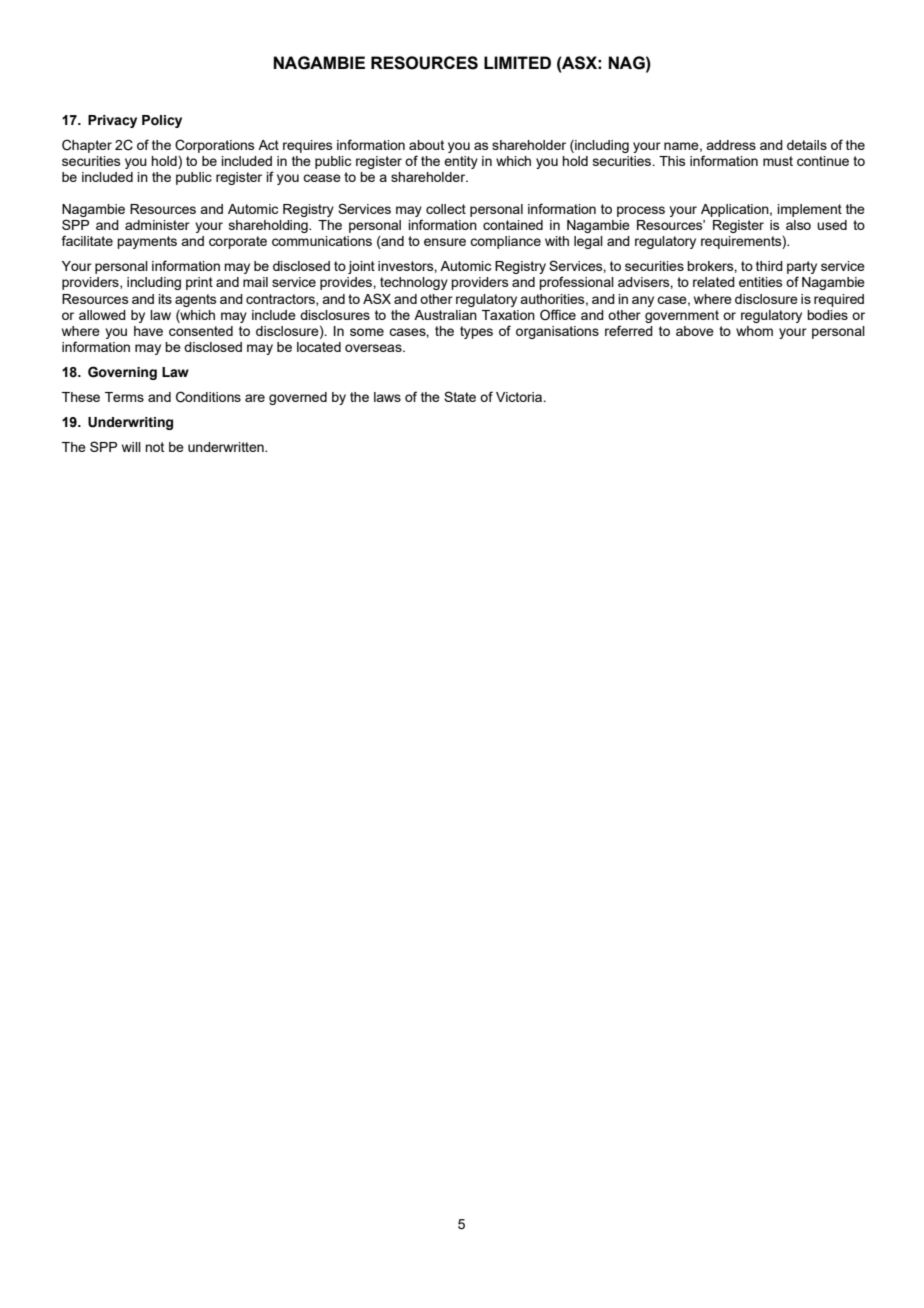 The image size is (924, 1308). What do you see at coordinates (769, 266) in the image?
I see `third` at bounding box center [769, 266].
